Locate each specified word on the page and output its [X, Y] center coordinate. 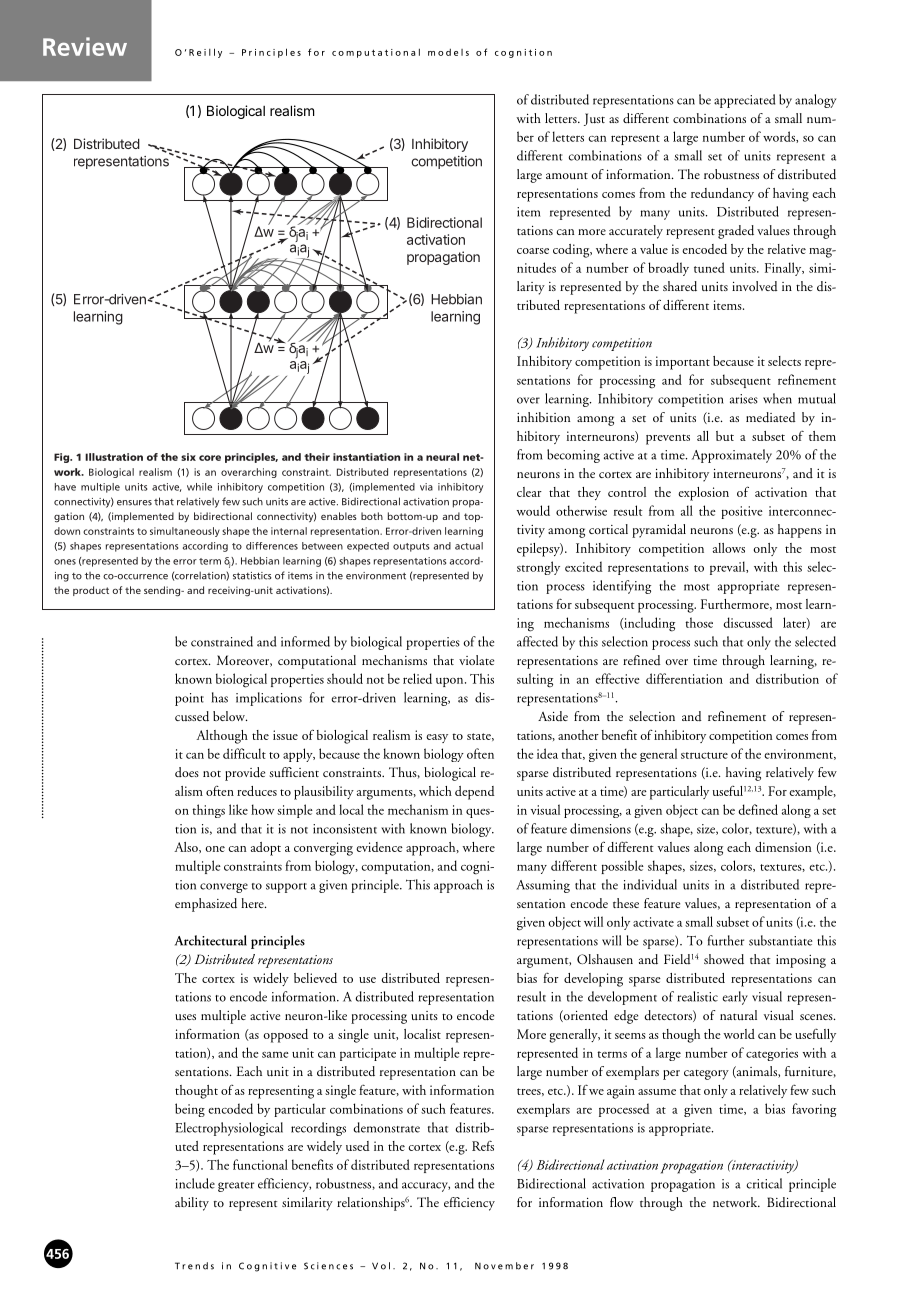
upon [451, 682]
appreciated [744, 101]
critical [764, 1183]
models [448, 52]
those [699, 622]
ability [192, 1204]
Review [85, 46]
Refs [483, 1145]
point [189, 699]
